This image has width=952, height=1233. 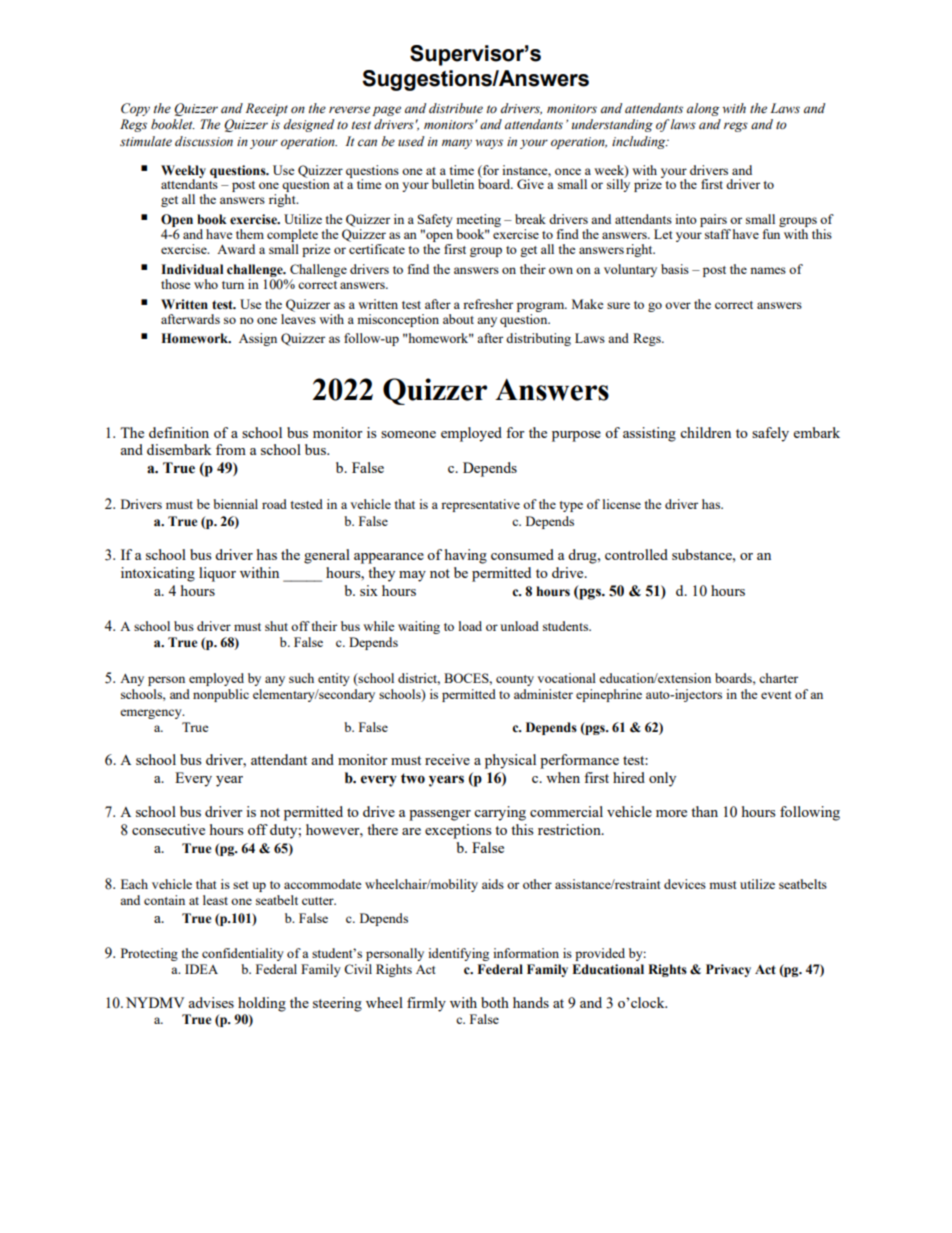 I want to click on along, so click(x=703, y=109).
